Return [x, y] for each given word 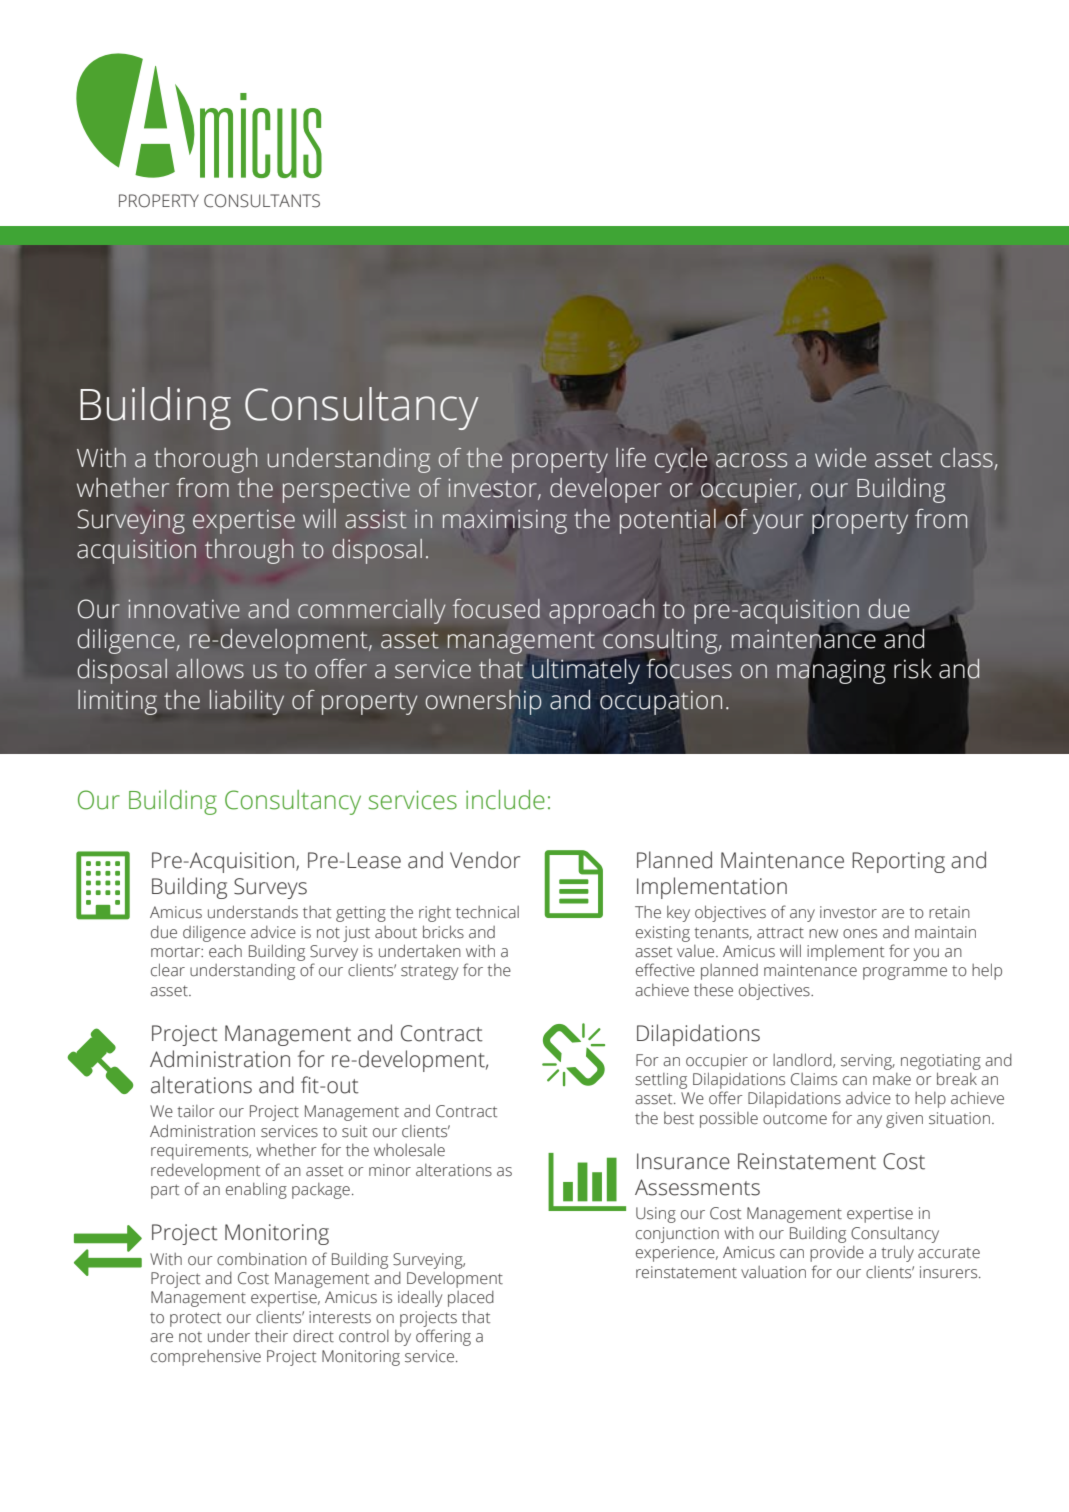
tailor [196, 1111]
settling [661, 1081]
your [778, 524]
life [631, 458]
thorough [205, 460]
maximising [505, 521]
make [892, 1079]
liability [247, 702]
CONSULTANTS [262, 201]
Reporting [898, 862]
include [505, 800]
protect [195, 1319]
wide [840, 458]
